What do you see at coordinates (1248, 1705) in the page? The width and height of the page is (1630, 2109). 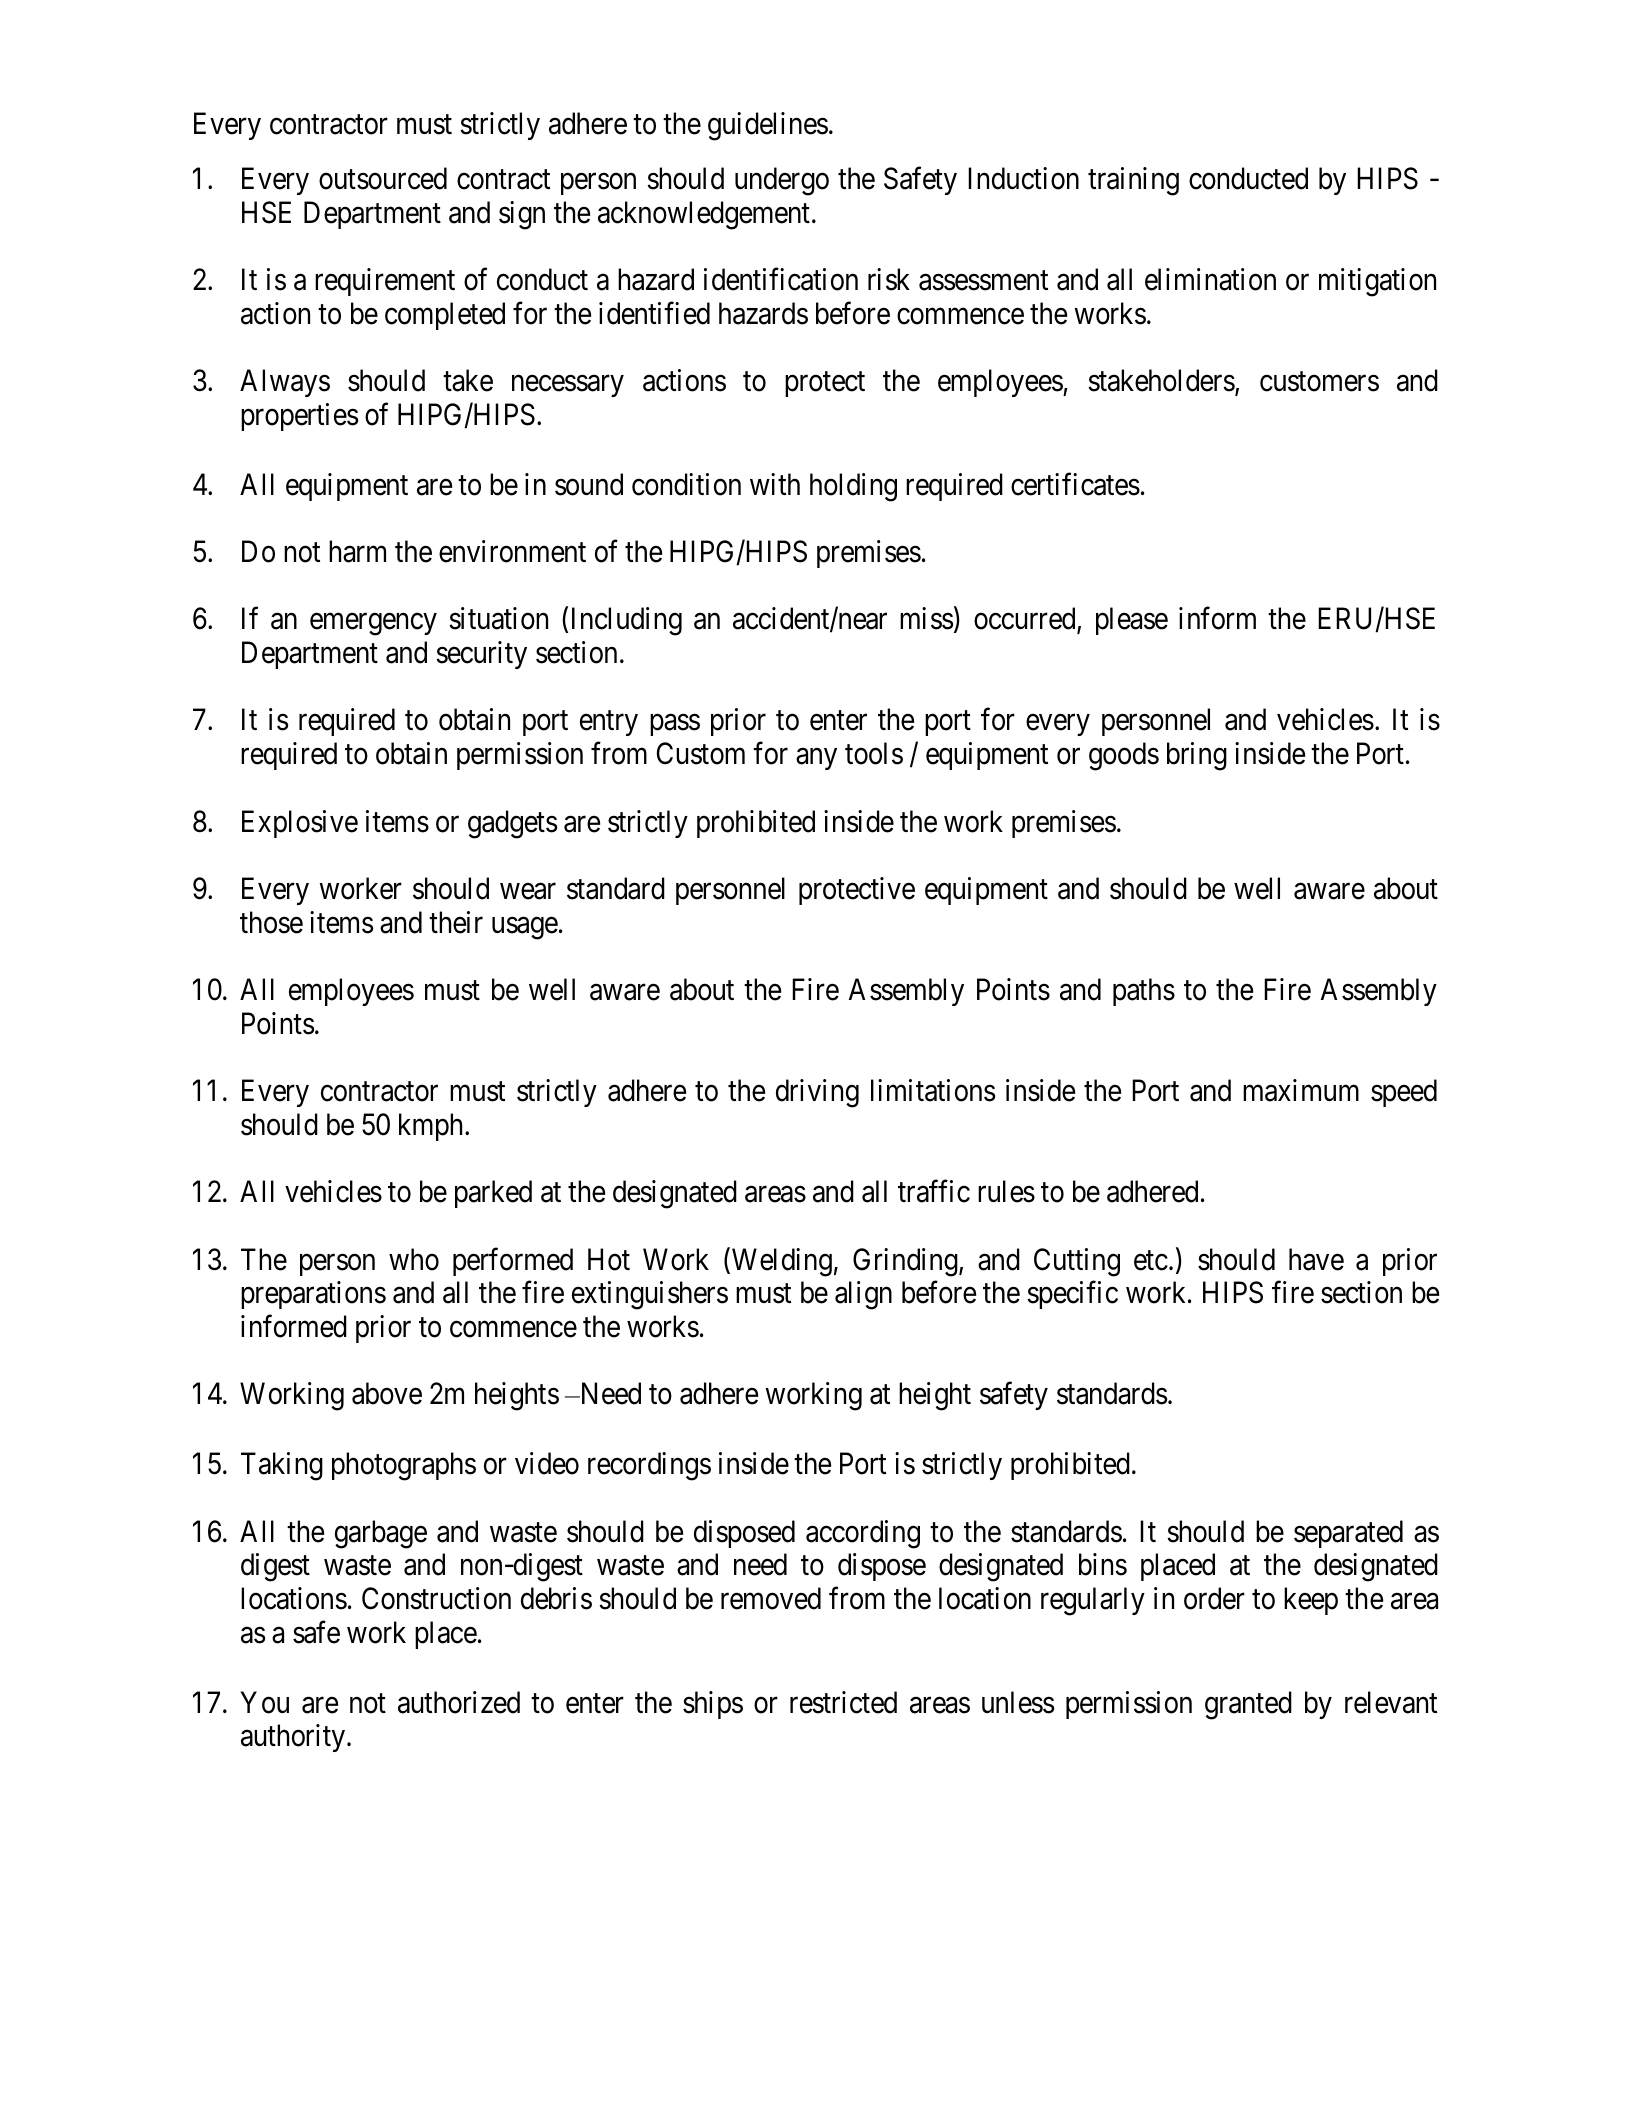 I see `granted` at bounding box center [1248, 1705].
